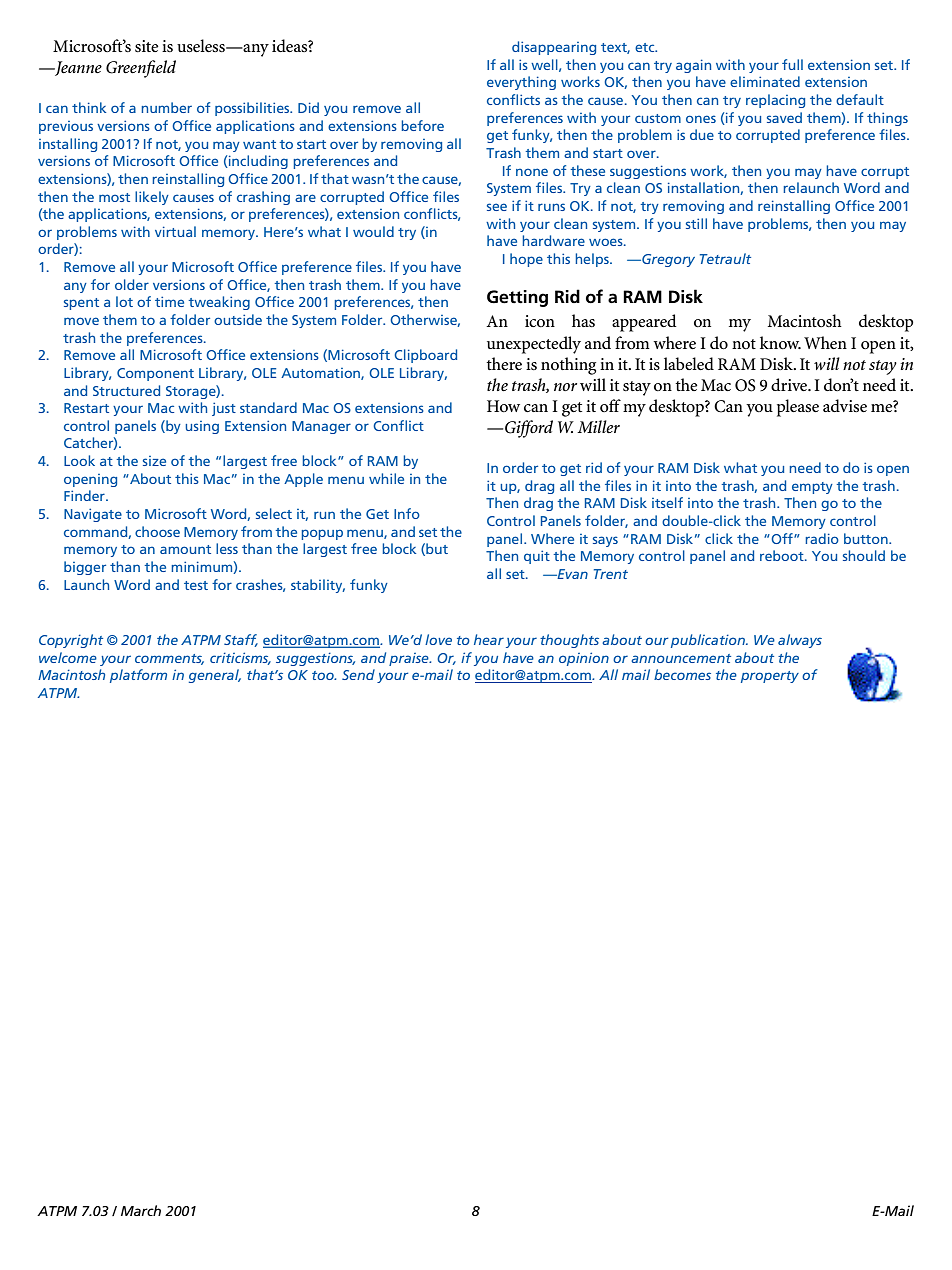  Describe the element at coordinates (155, 374) in the page. I see `Component` at that location.
